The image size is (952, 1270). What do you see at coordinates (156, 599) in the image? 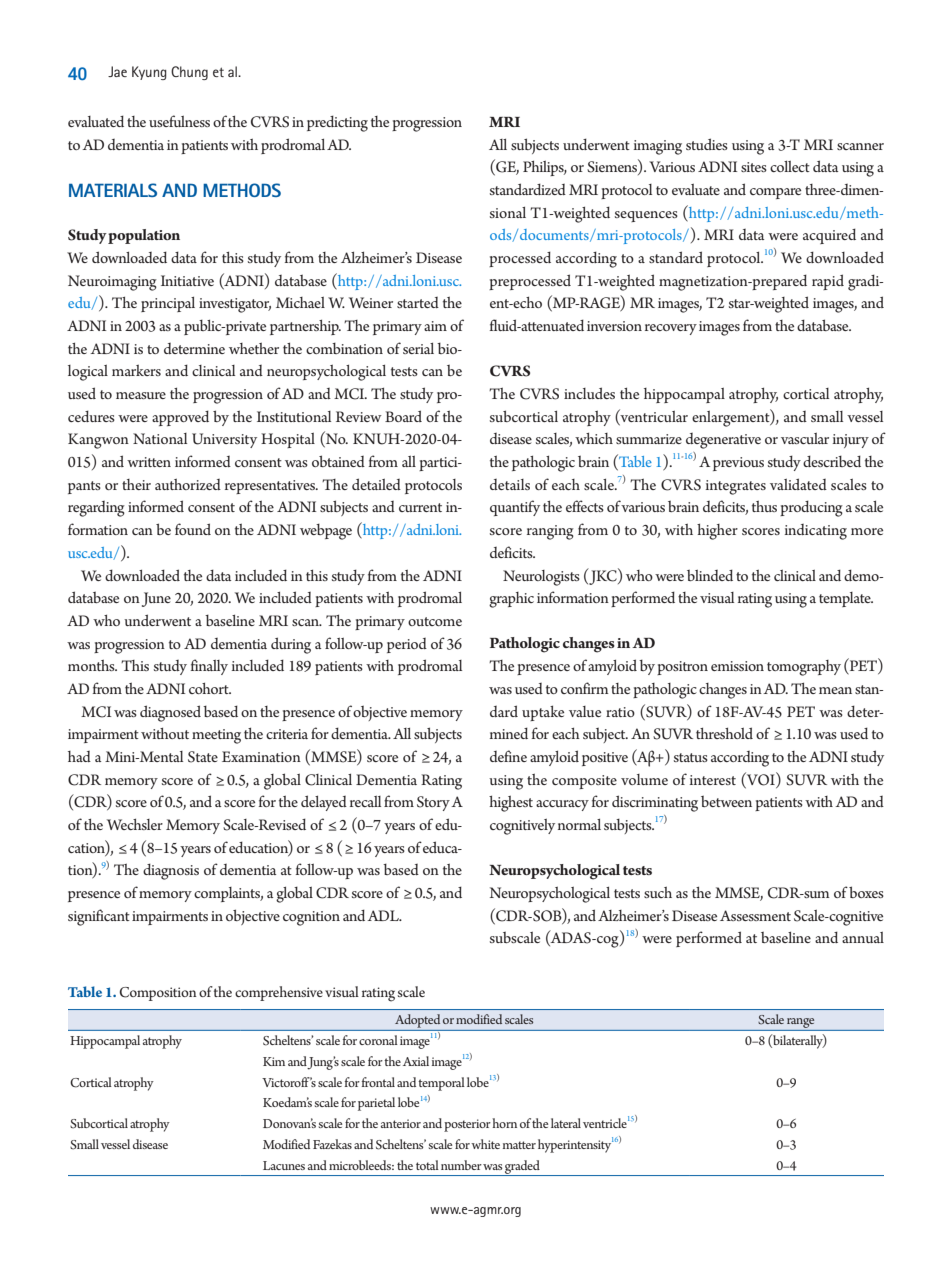
I see `June` at bounding box center [156, 599].
